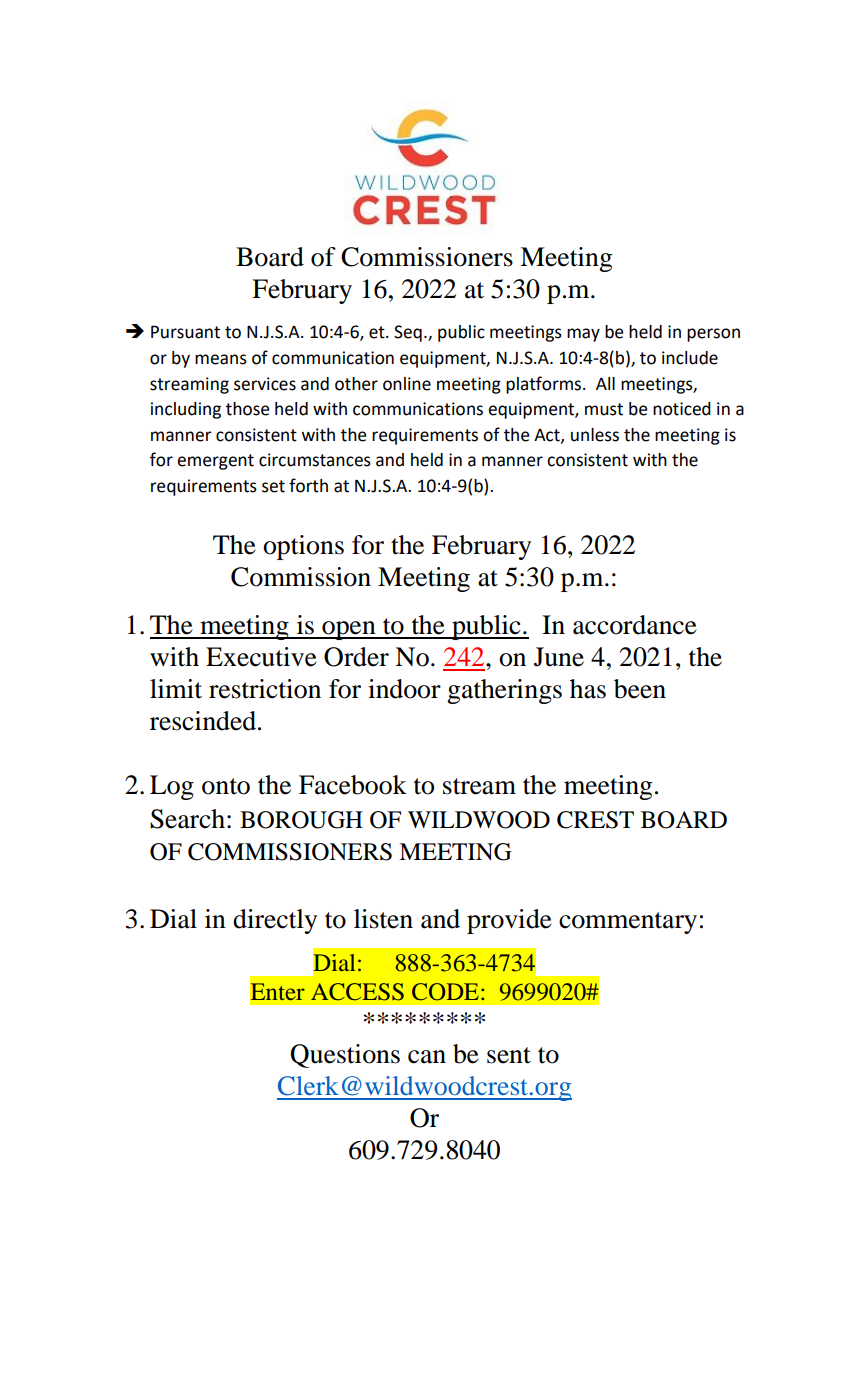  Describe the element at coordinates (509, 1055) in the screenshot. I see `sent` at that location.
